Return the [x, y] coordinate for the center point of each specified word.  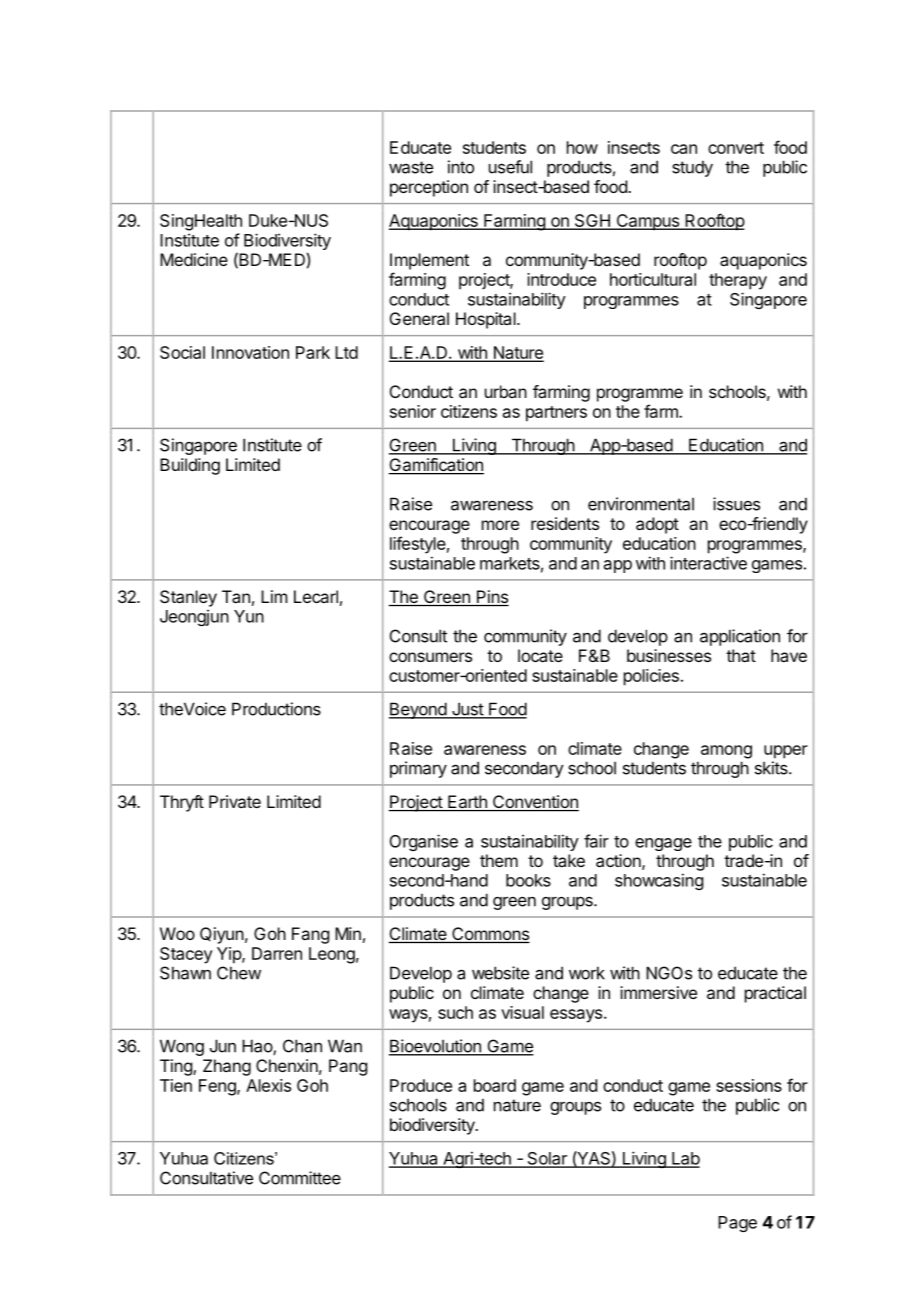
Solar [547, 1159]
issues [736, 504]
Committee [300, 1178]
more [500, 525]
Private [235, 801]
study [692, 168]
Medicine [194, 259]
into [461, 167]
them [499, 860]
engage [663, 844]
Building [190, 466]
